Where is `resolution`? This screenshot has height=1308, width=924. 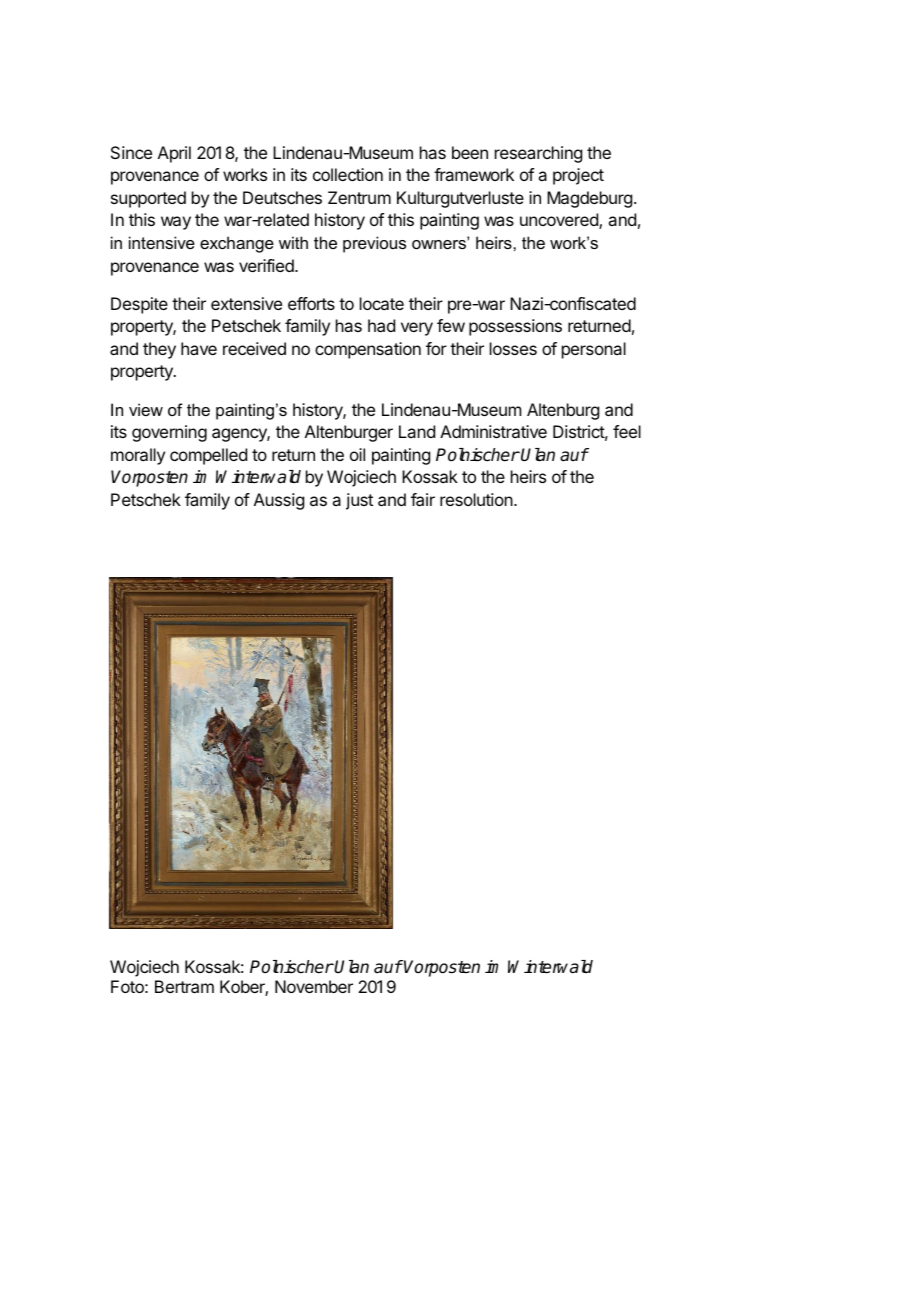 resolution is located at coordinates (477, 499).
